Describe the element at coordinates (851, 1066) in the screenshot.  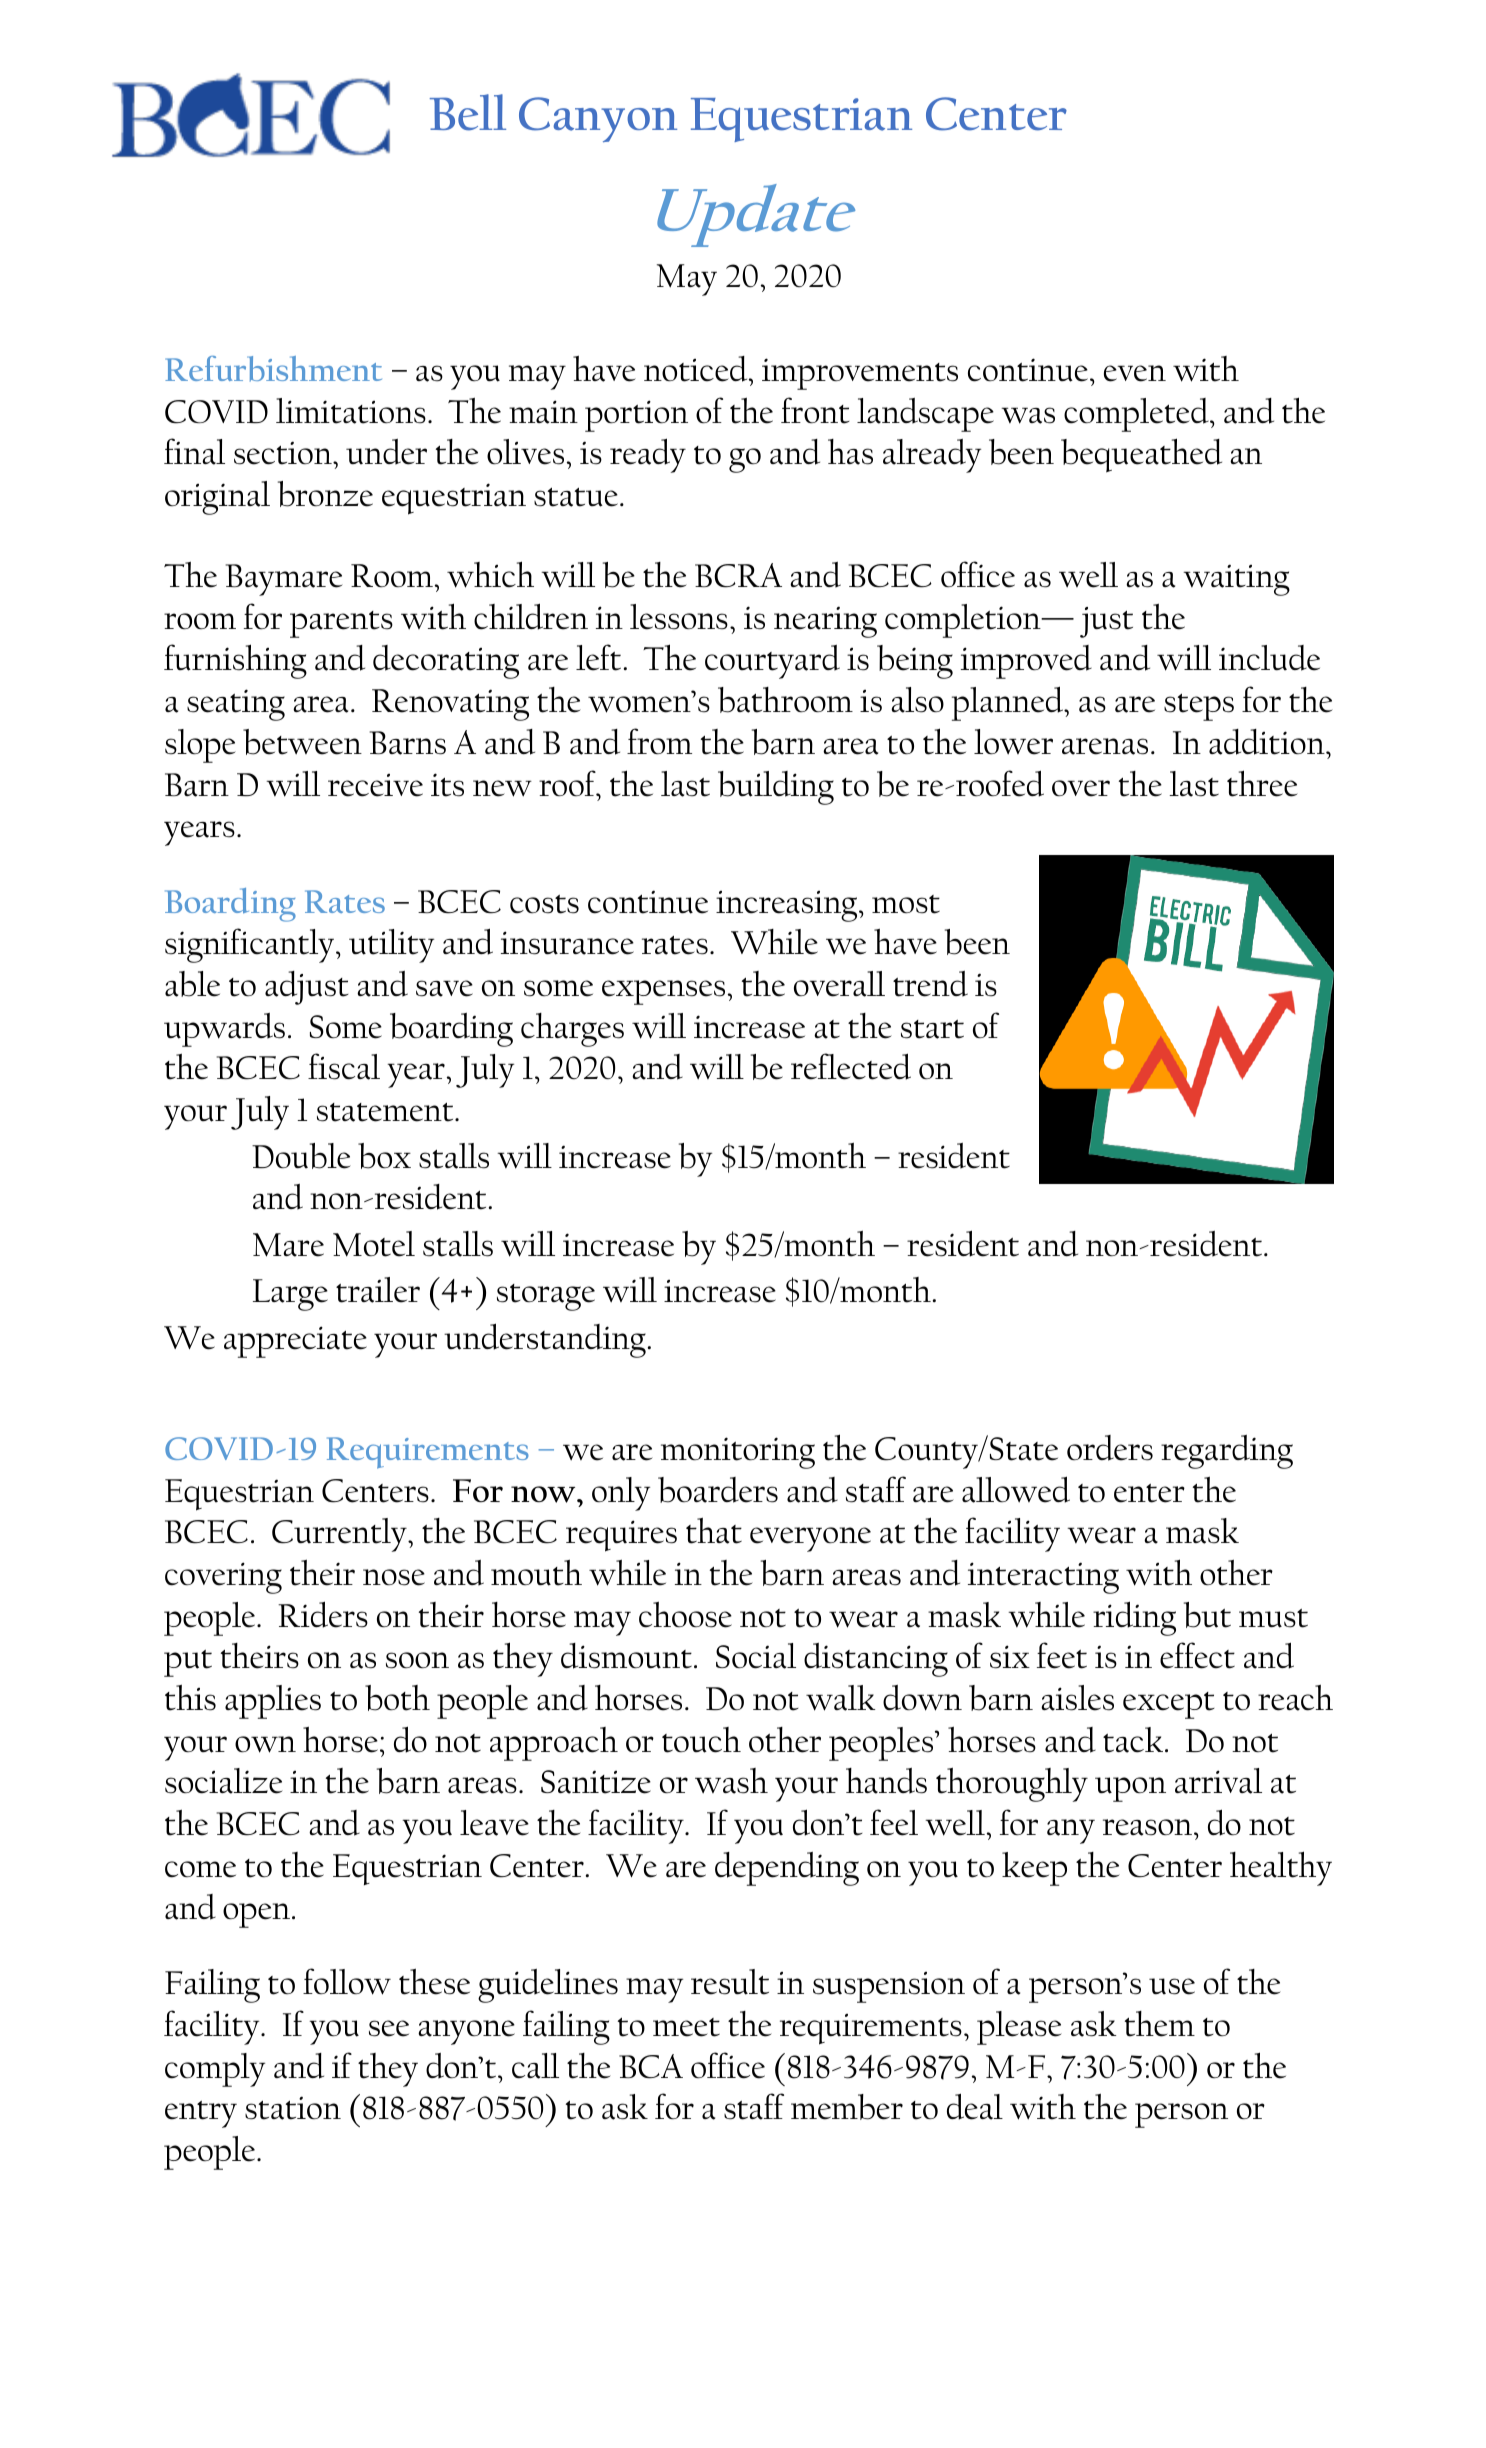
I see `reflected` at that location.
